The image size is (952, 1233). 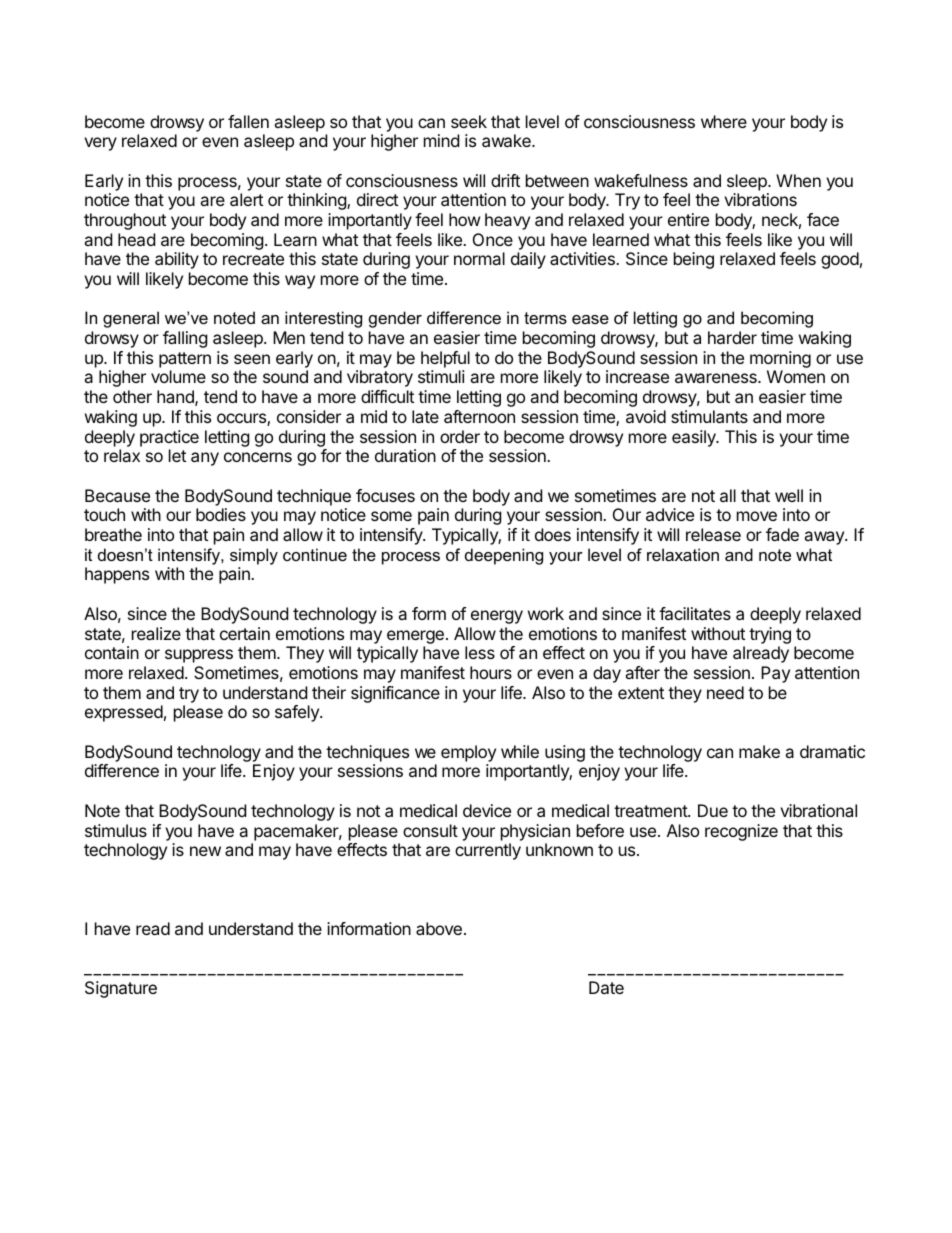 I want to click on Signature, so click(x=121, y=989).
